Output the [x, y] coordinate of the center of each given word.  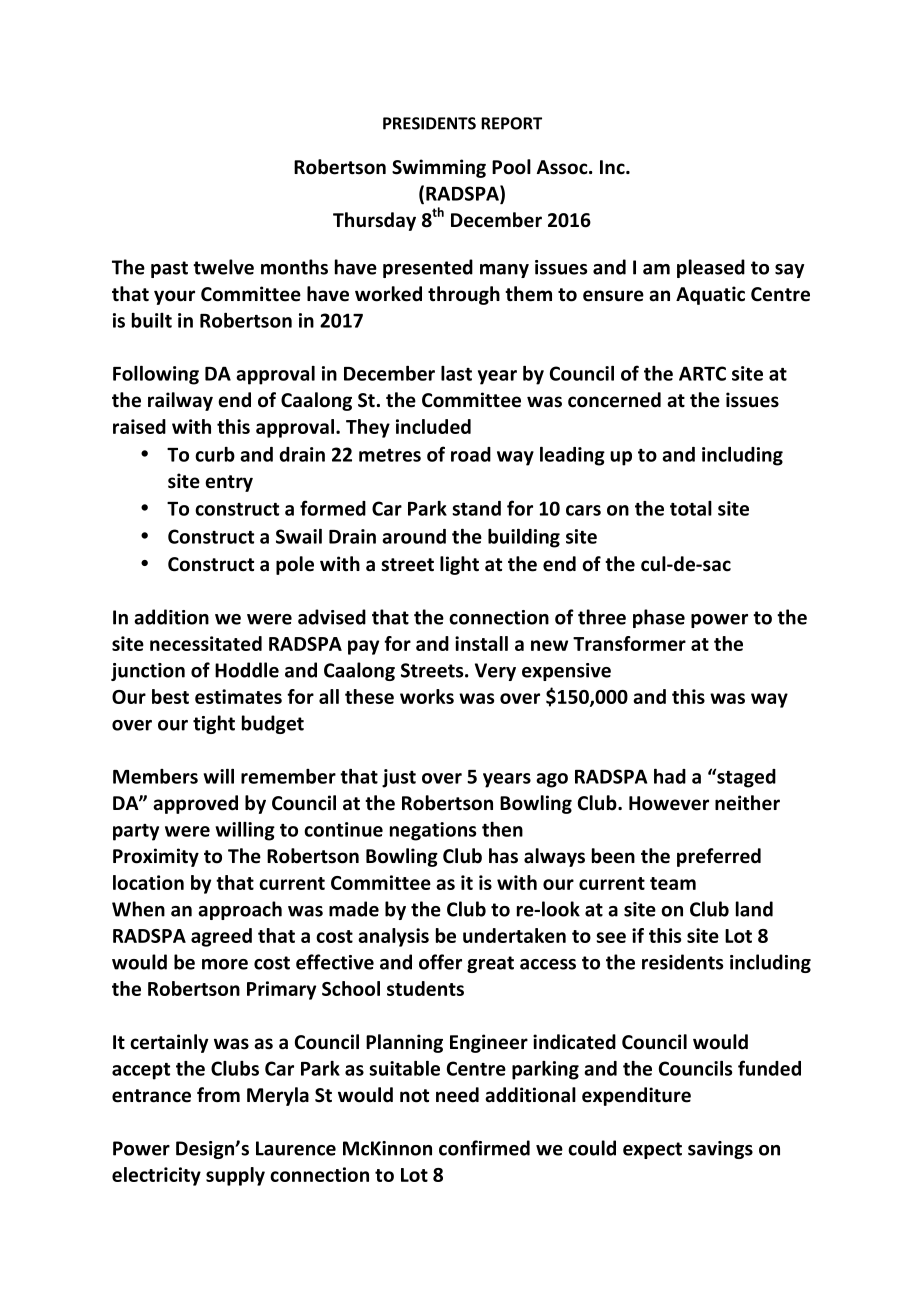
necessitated [206, 643]
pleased [711, 268]
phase [659, 618]
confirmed [484, 1148]
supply [235, 1176]
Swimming [439, 168]
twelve [223, 267]
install [481, 643]
